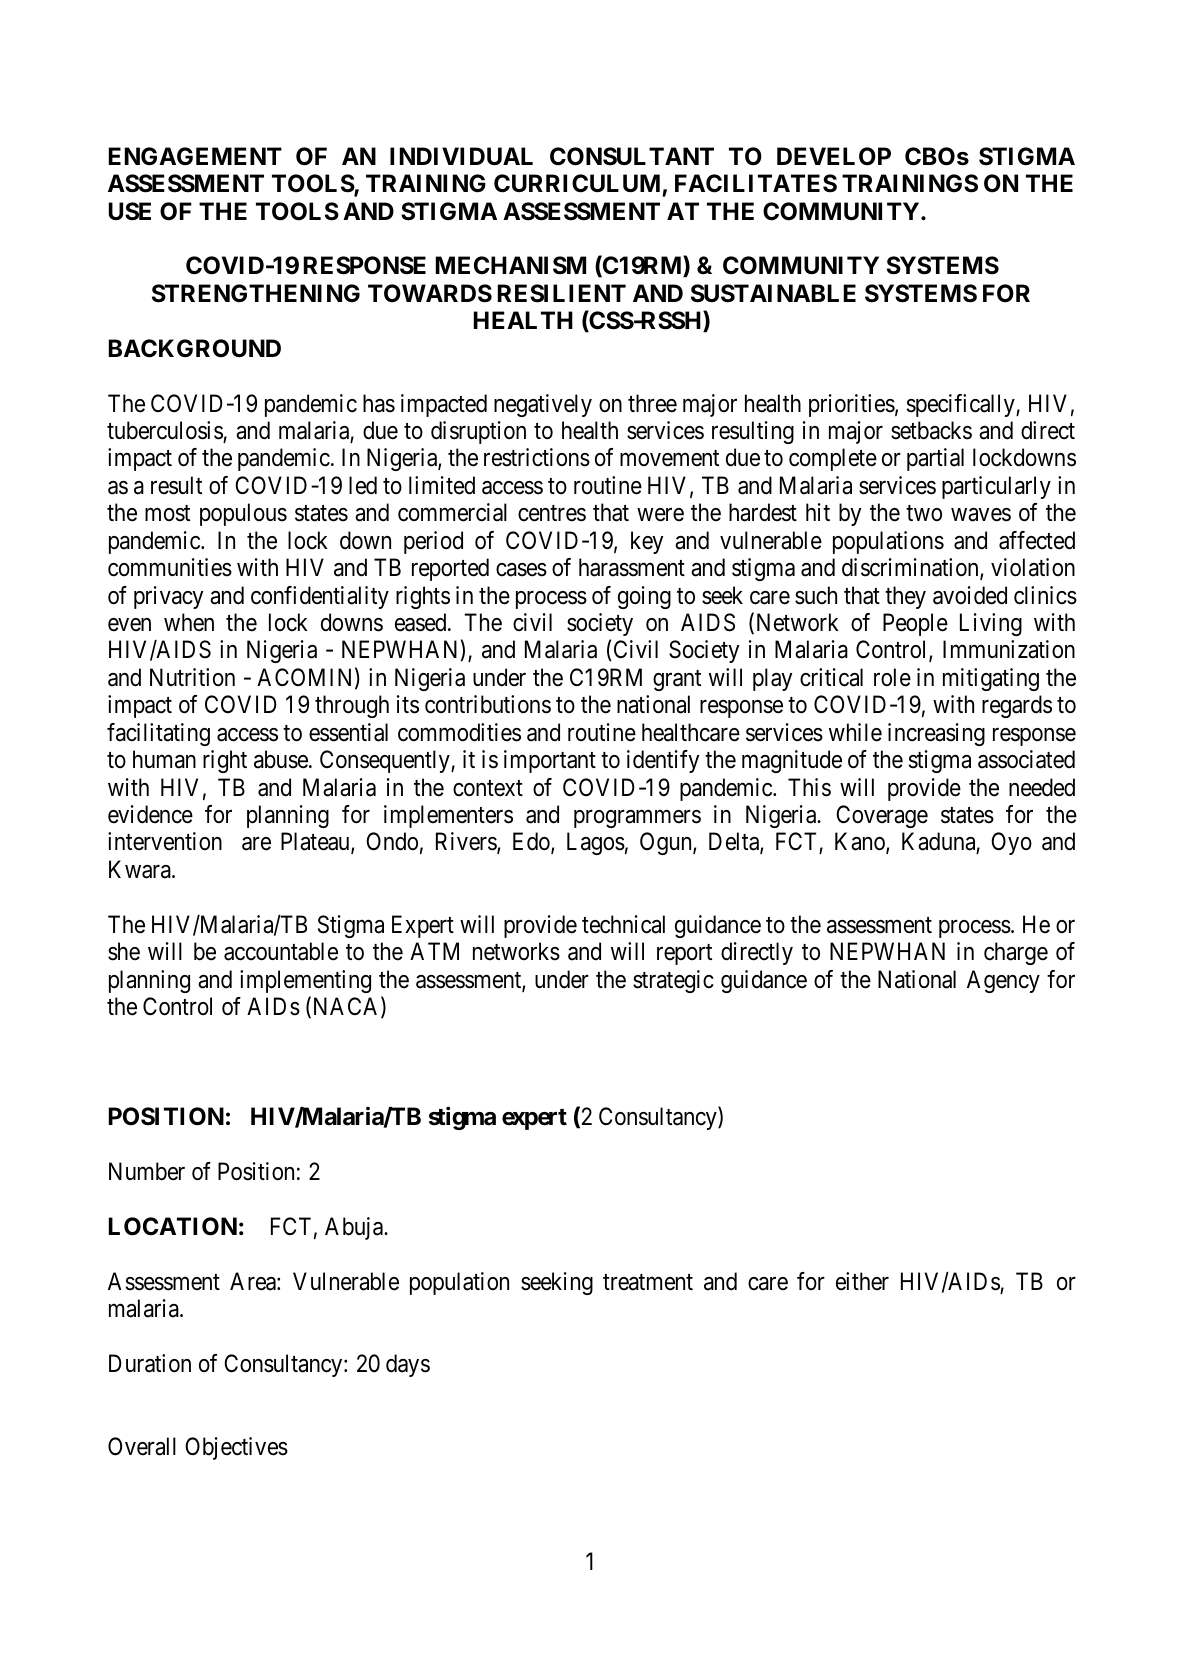 The width and height of the document is (1183, 1673). I want to click on ENGAGEMENT, so click(195, 156).
